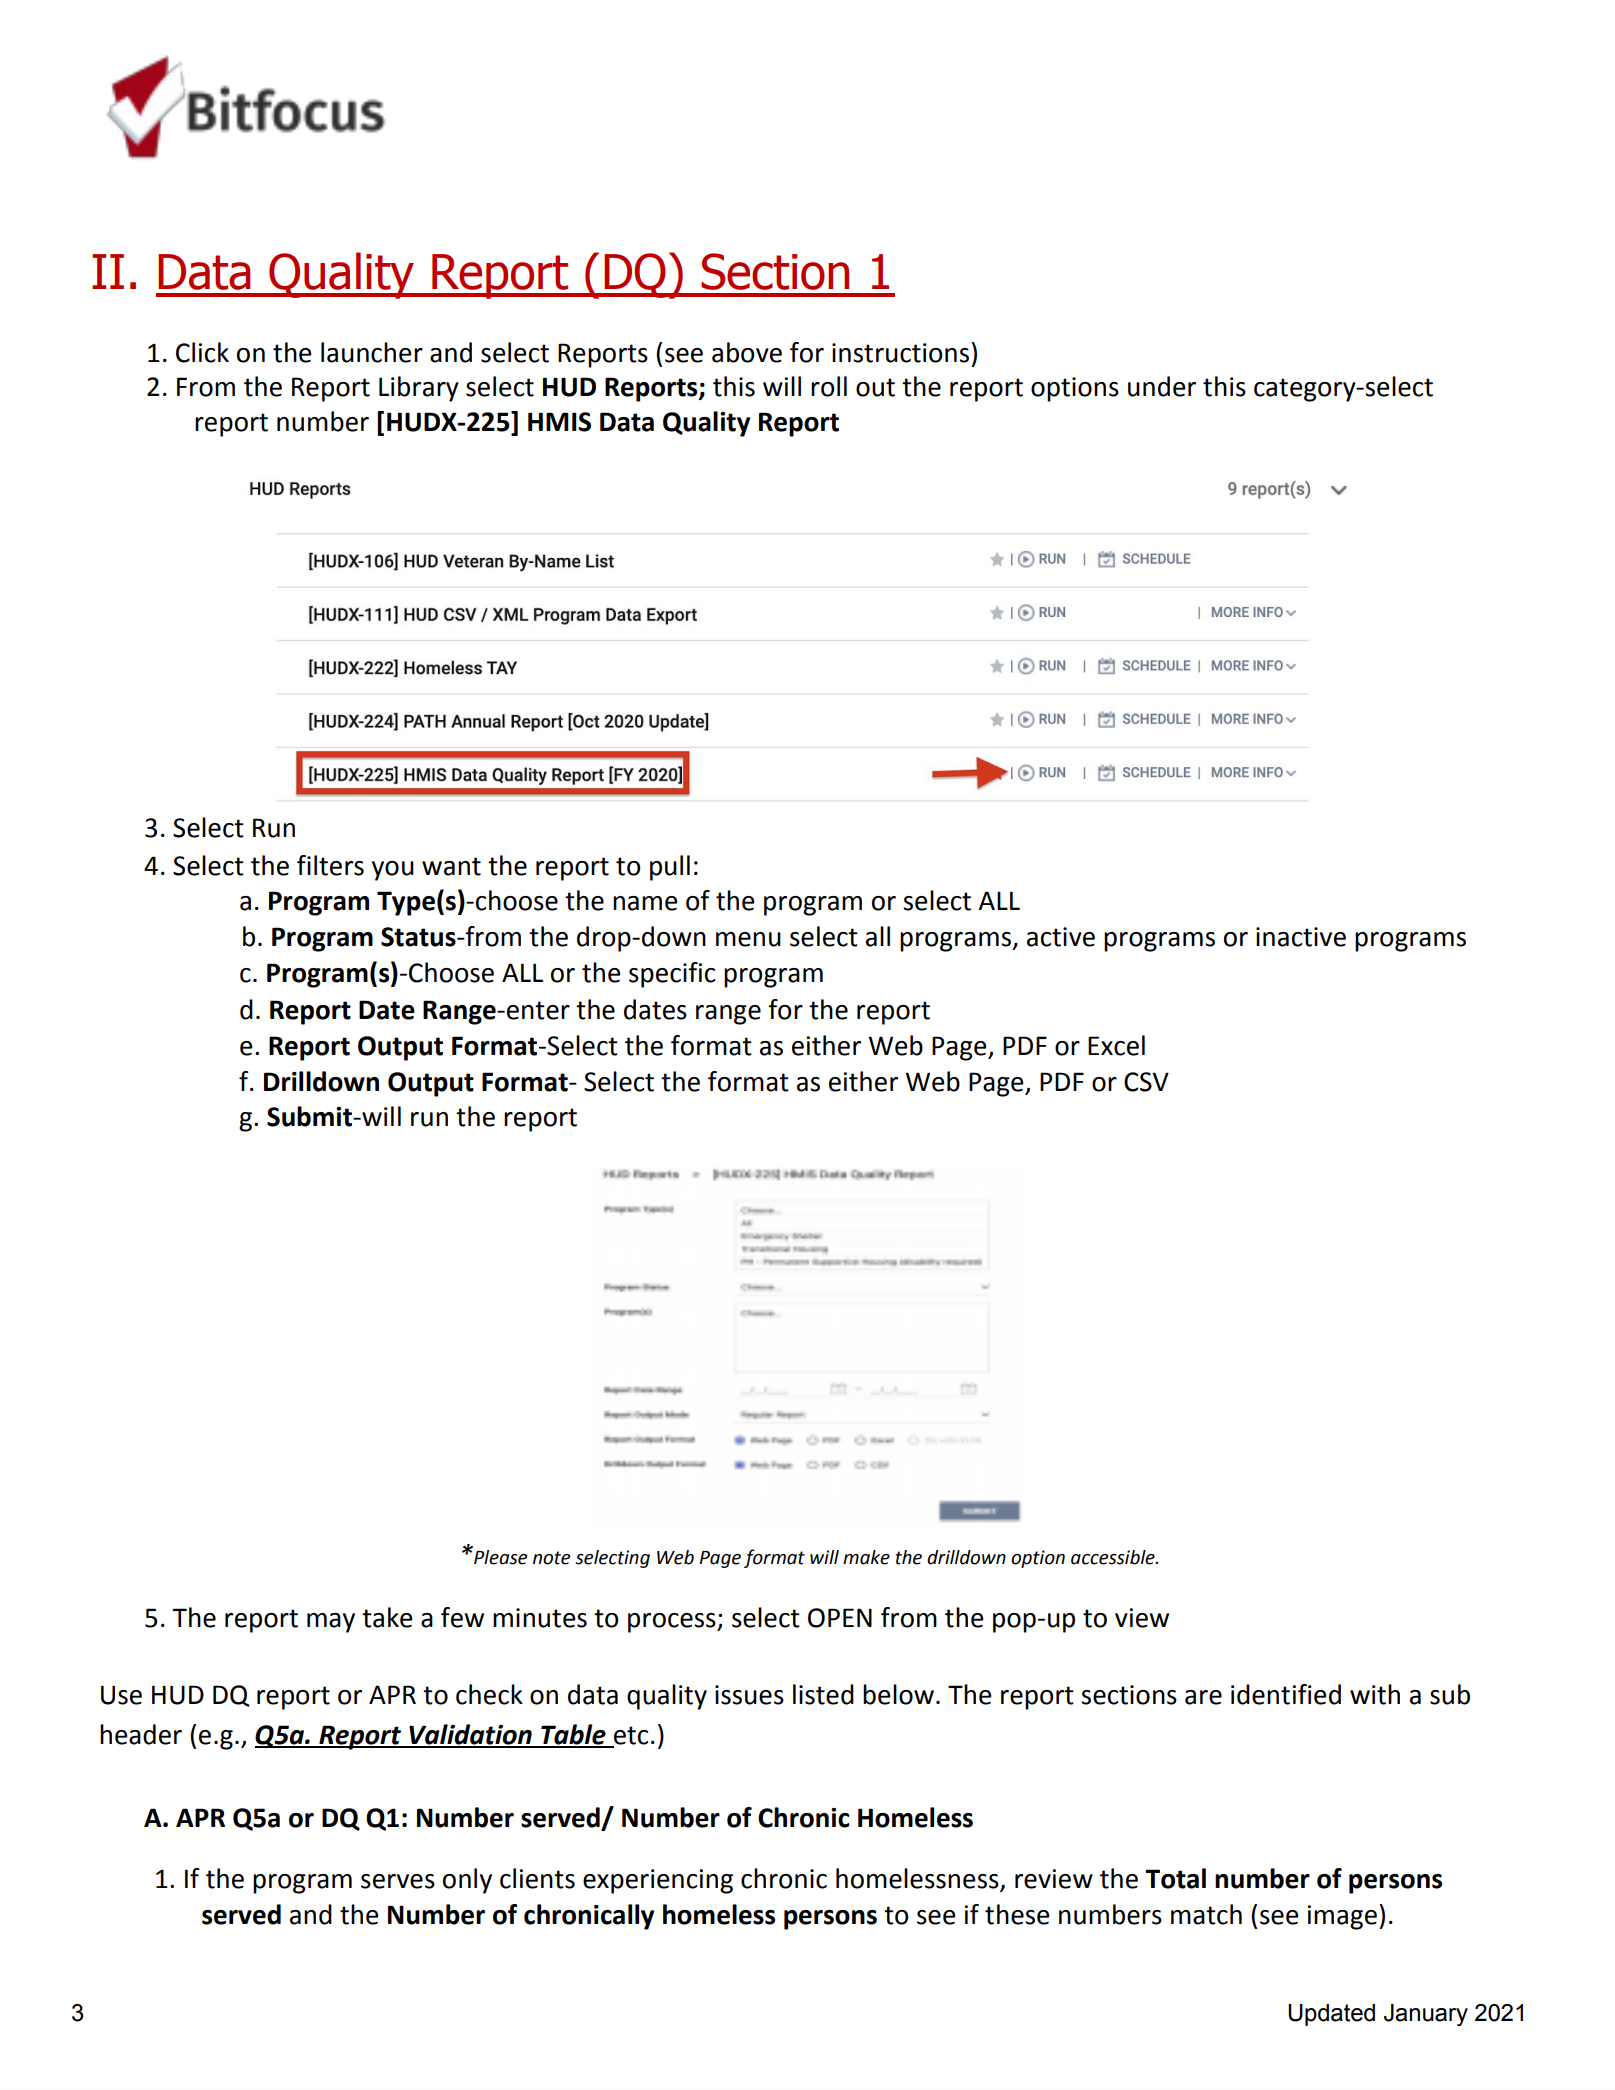 The width and height of the screenshot is (1615, 2090). I want to click on serves, so click(398, 1881).
